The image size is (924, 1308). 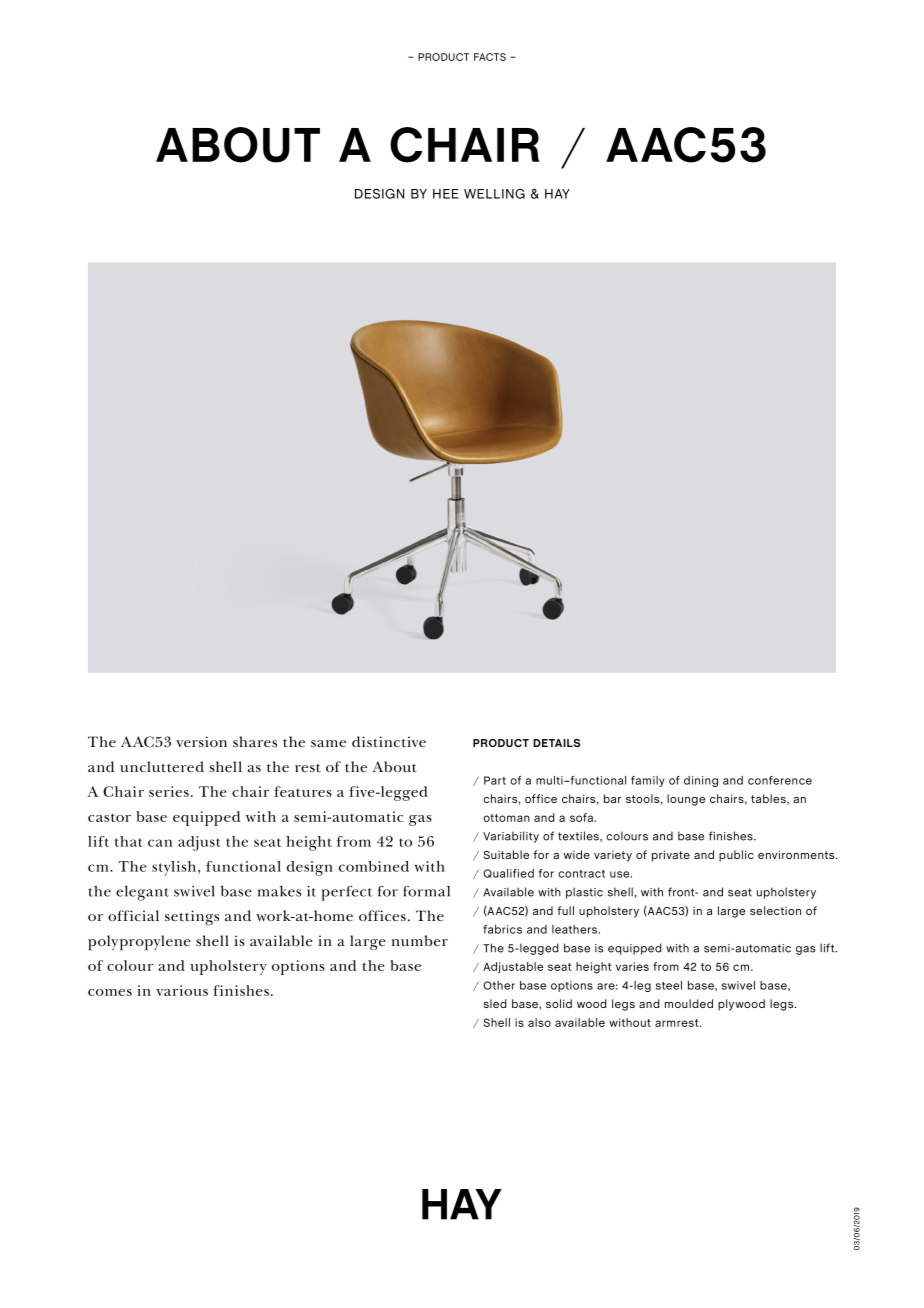 I want to click on uncluttered, so click(x=162, y=766).
